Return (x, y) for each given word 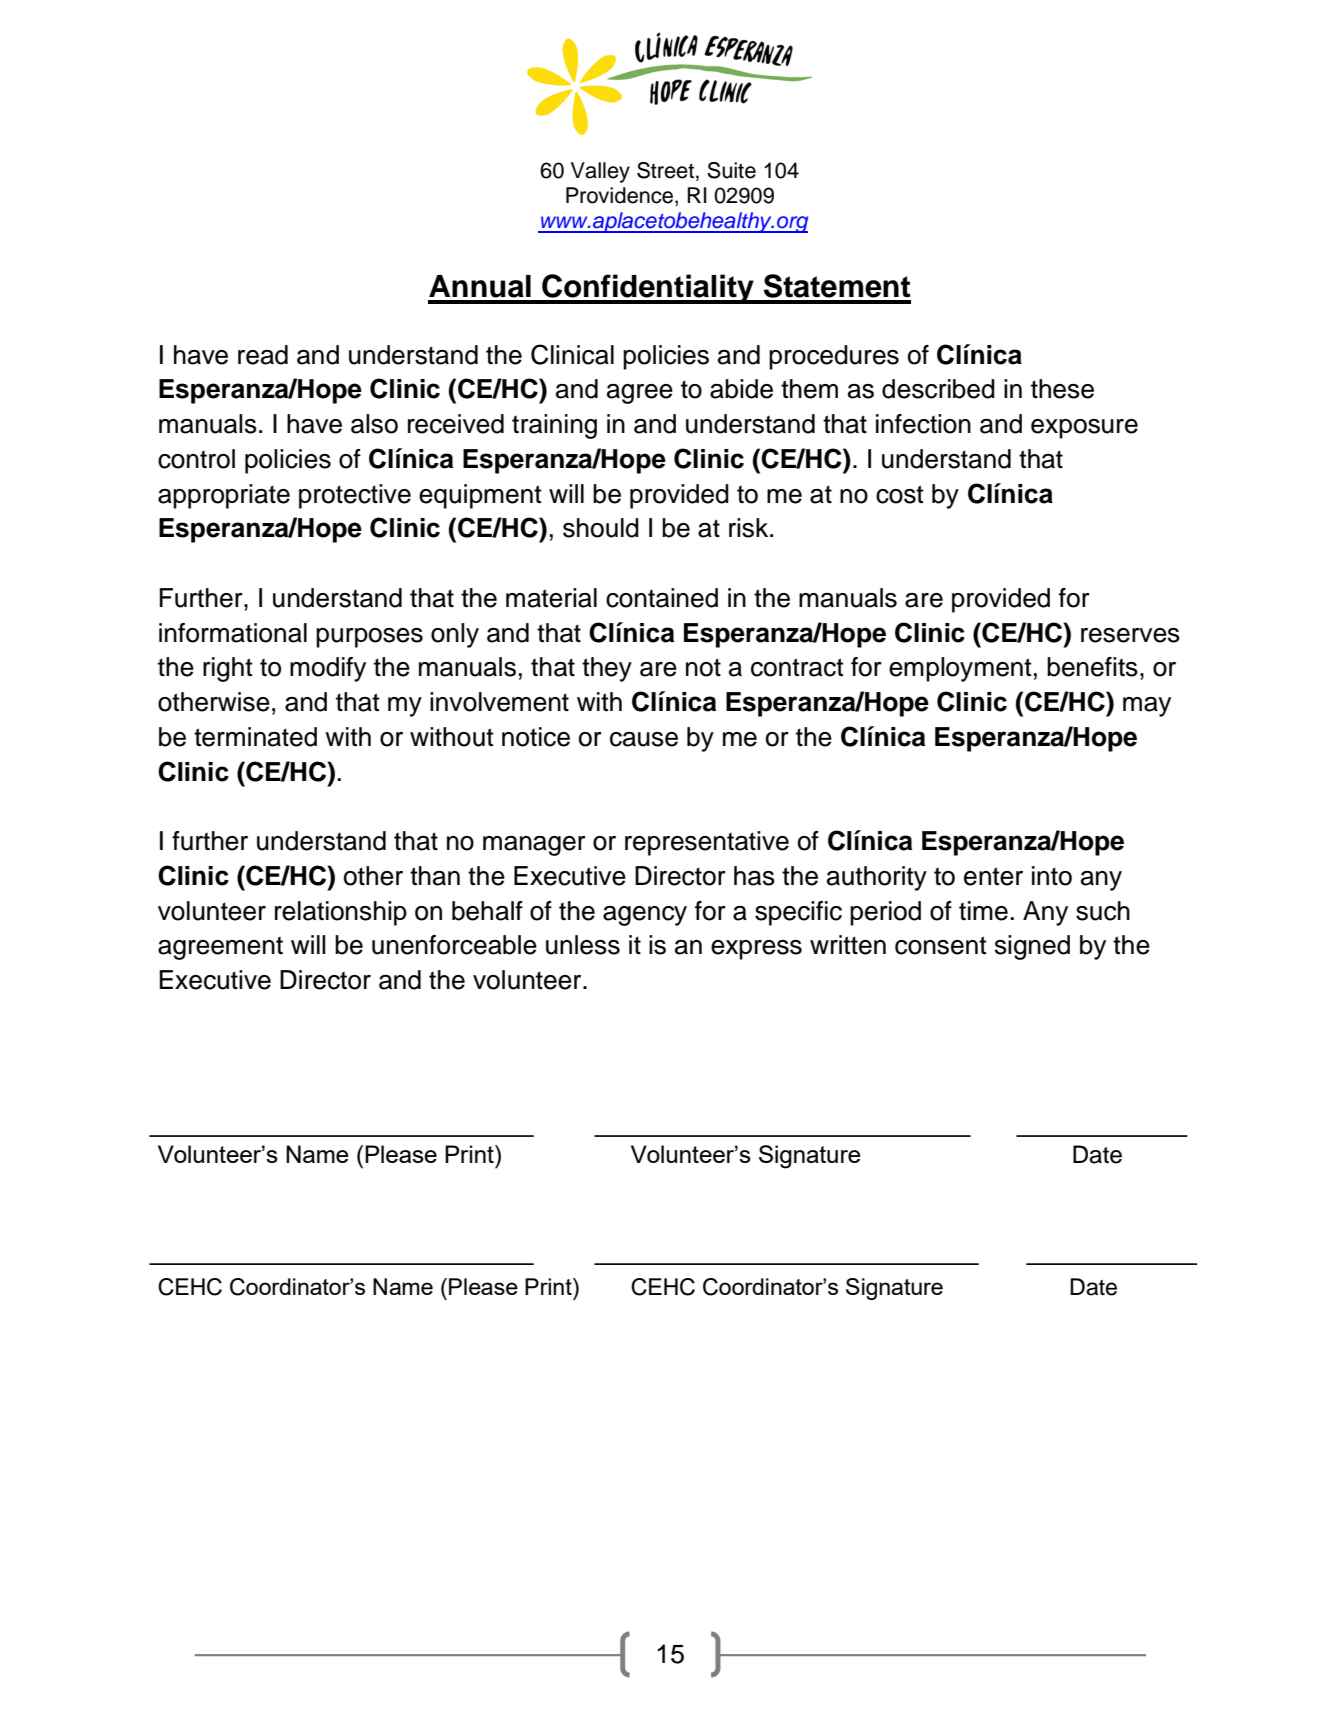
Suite (731, 170)
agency (645, 916)
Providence (621, 196)
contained (662, 598)
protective (355, 496)
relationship (341, 913)
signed (1032, 947)
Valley (600, 172)
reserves (1130, 635)
